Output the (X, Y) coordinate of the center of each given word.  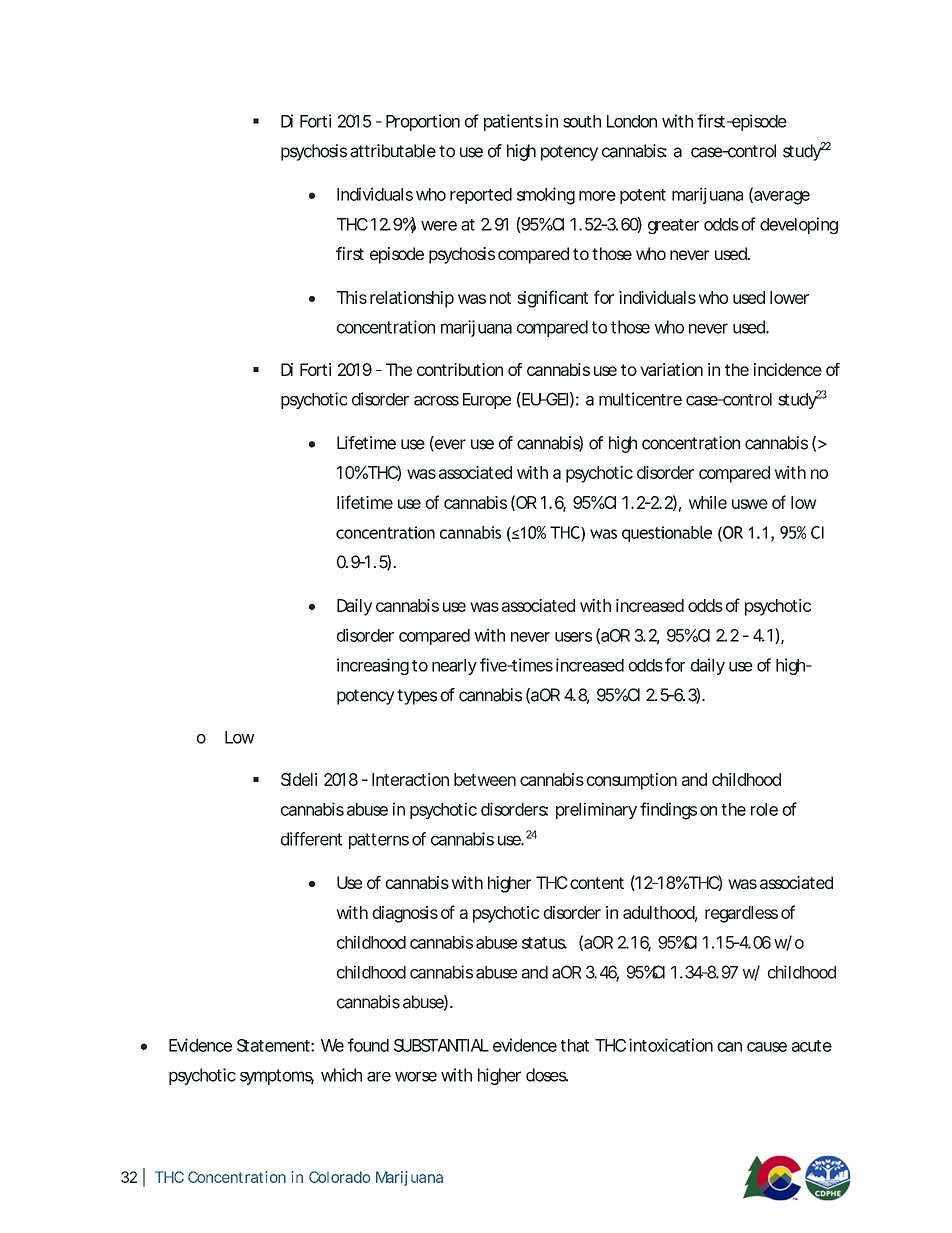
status (544, 943)
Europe (487, 401)
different (311, 839)
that (575, 1045)
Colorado (339, 1177)
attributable (393, 151)
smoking (546, 196)
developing (799, 225)
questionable (667, 534)
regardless (741, 914)
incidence (788, 369)
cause (767, 1047)
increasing (373, 666)
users (573, 637)
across (436, 401)
